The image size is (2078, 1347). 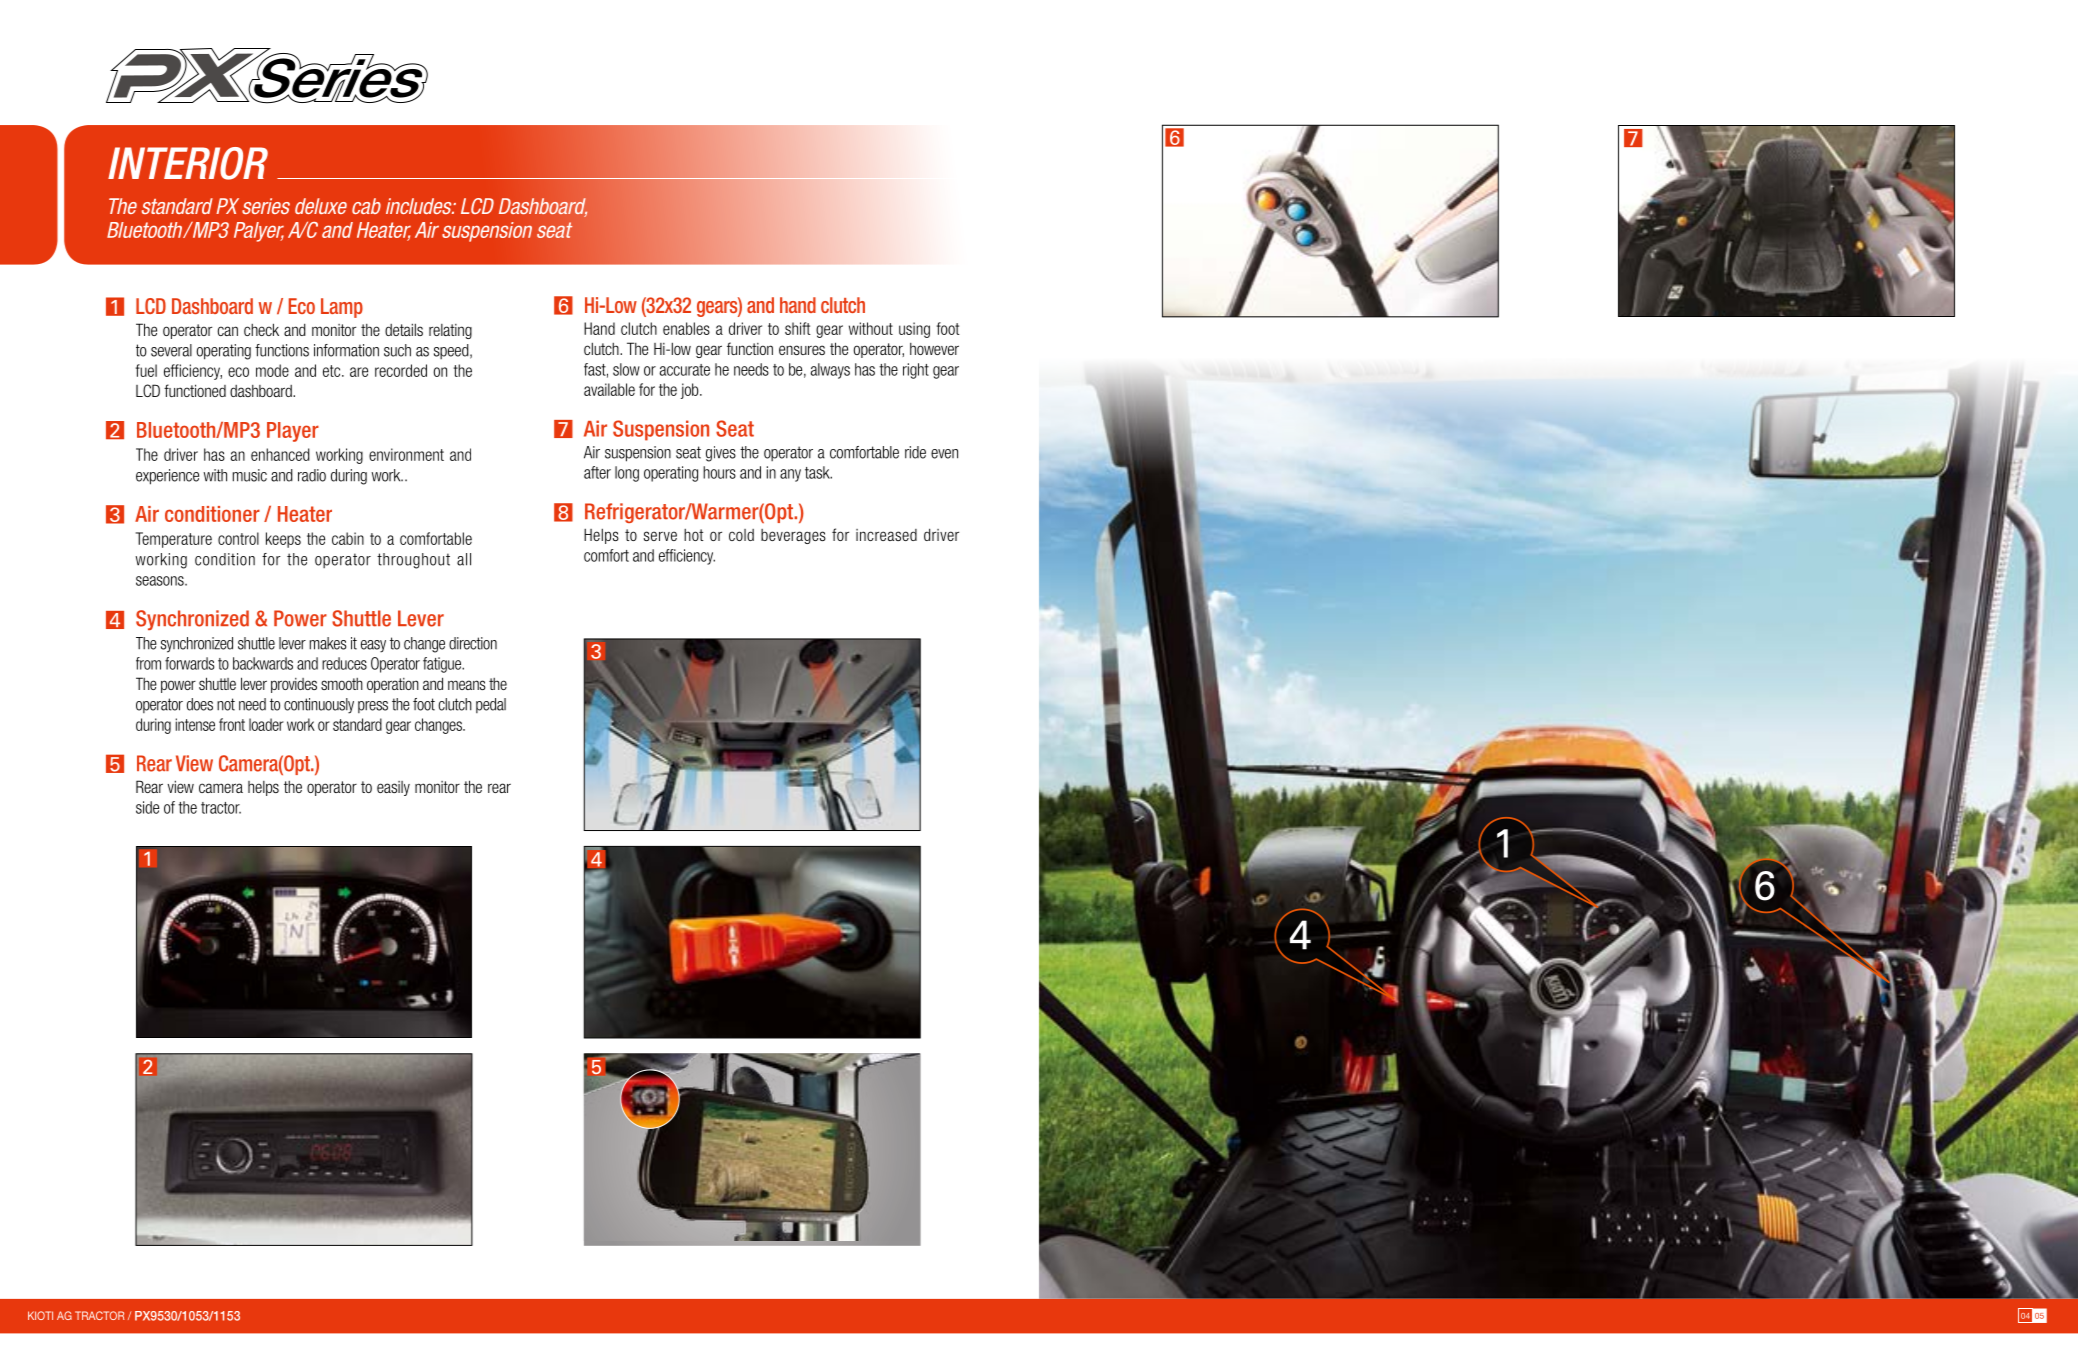 What do you see at coordinates (266, 206) in the image?
I see `series` at bounding box center [266, 206].
